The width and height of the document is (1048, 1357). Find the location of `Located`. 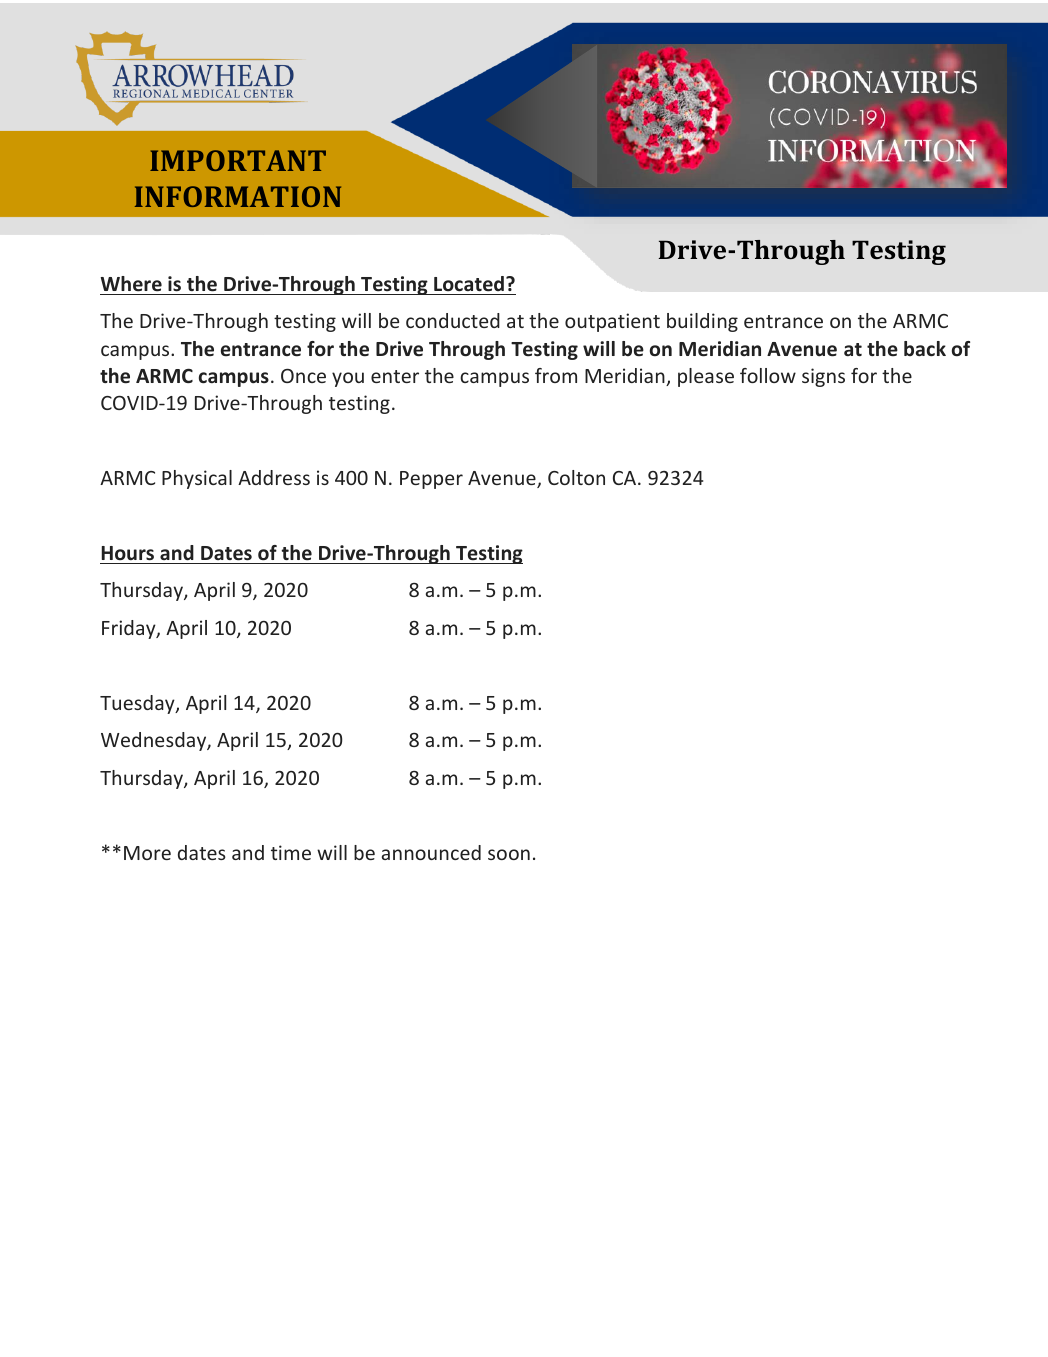

Located is located at coordinates (470, 284).
